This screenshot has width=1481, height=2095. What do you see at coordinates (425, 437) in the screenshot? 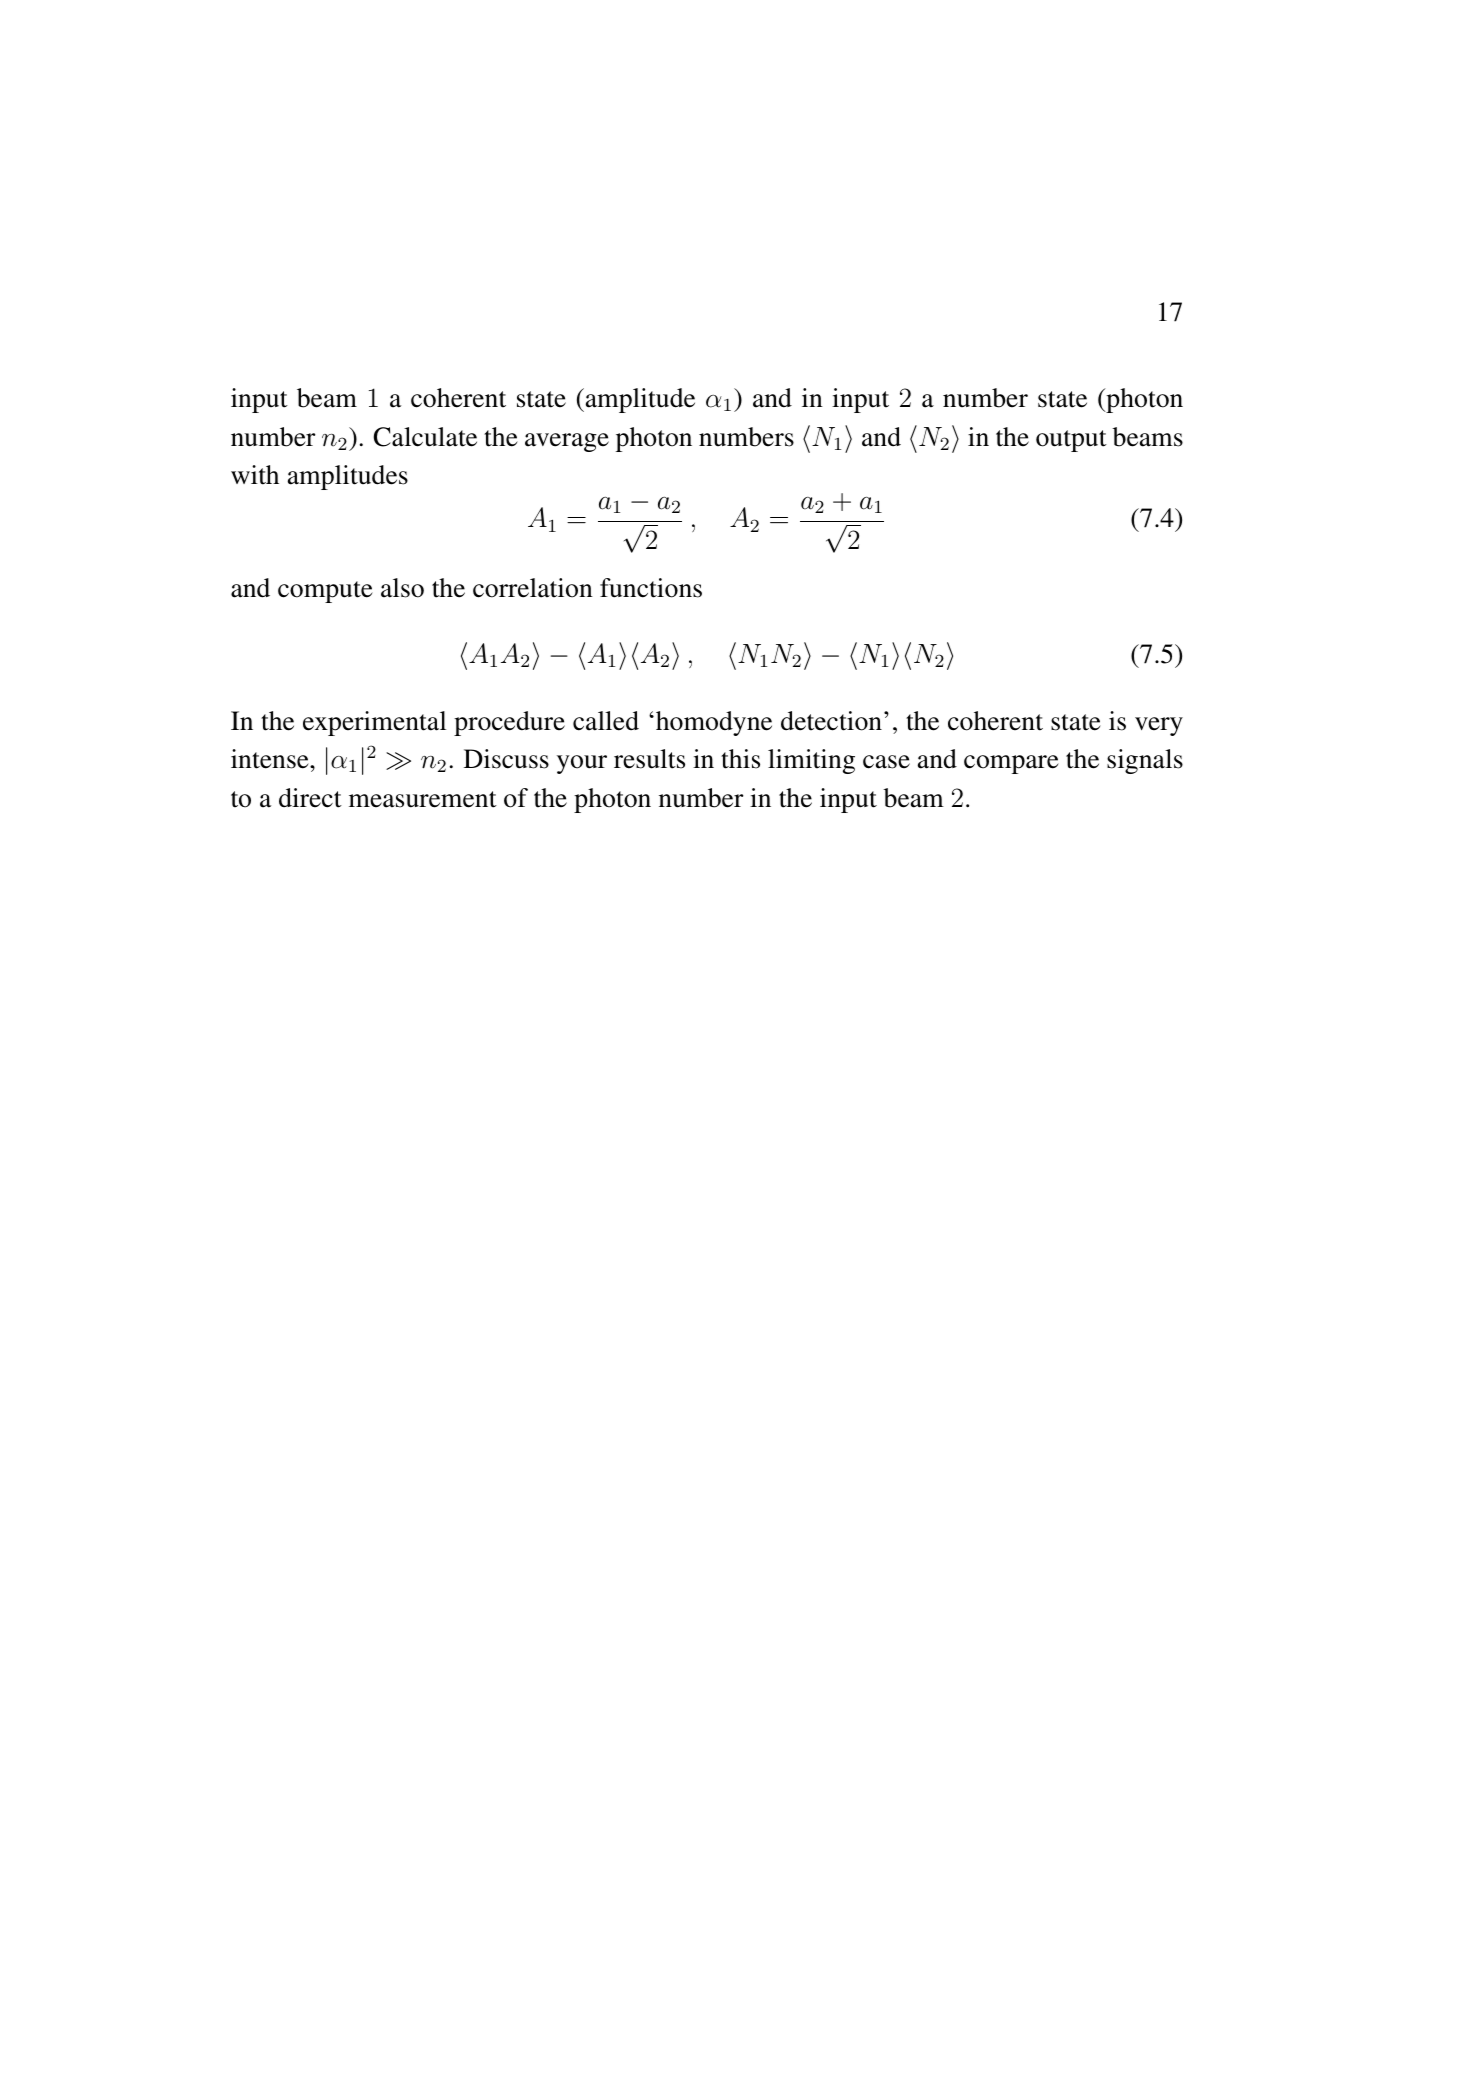
I see `Calculate` at bounding box center [425, 437].
